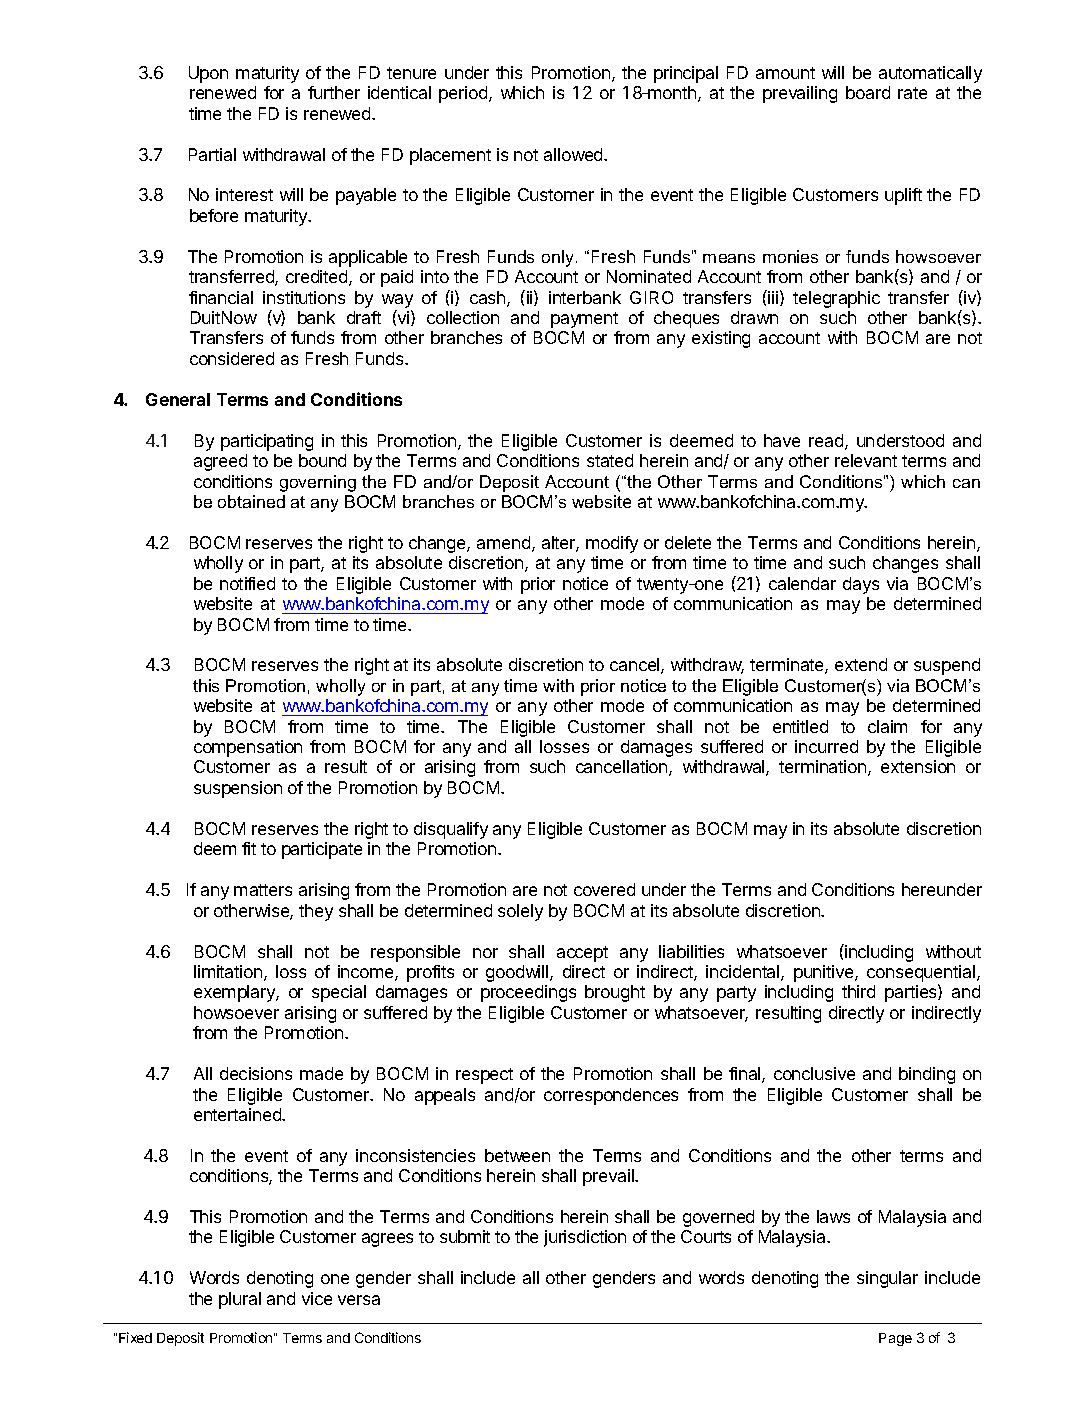  Describe the element at coordinates (240, 1300) in the screenshot. I see `plural` at that location.
